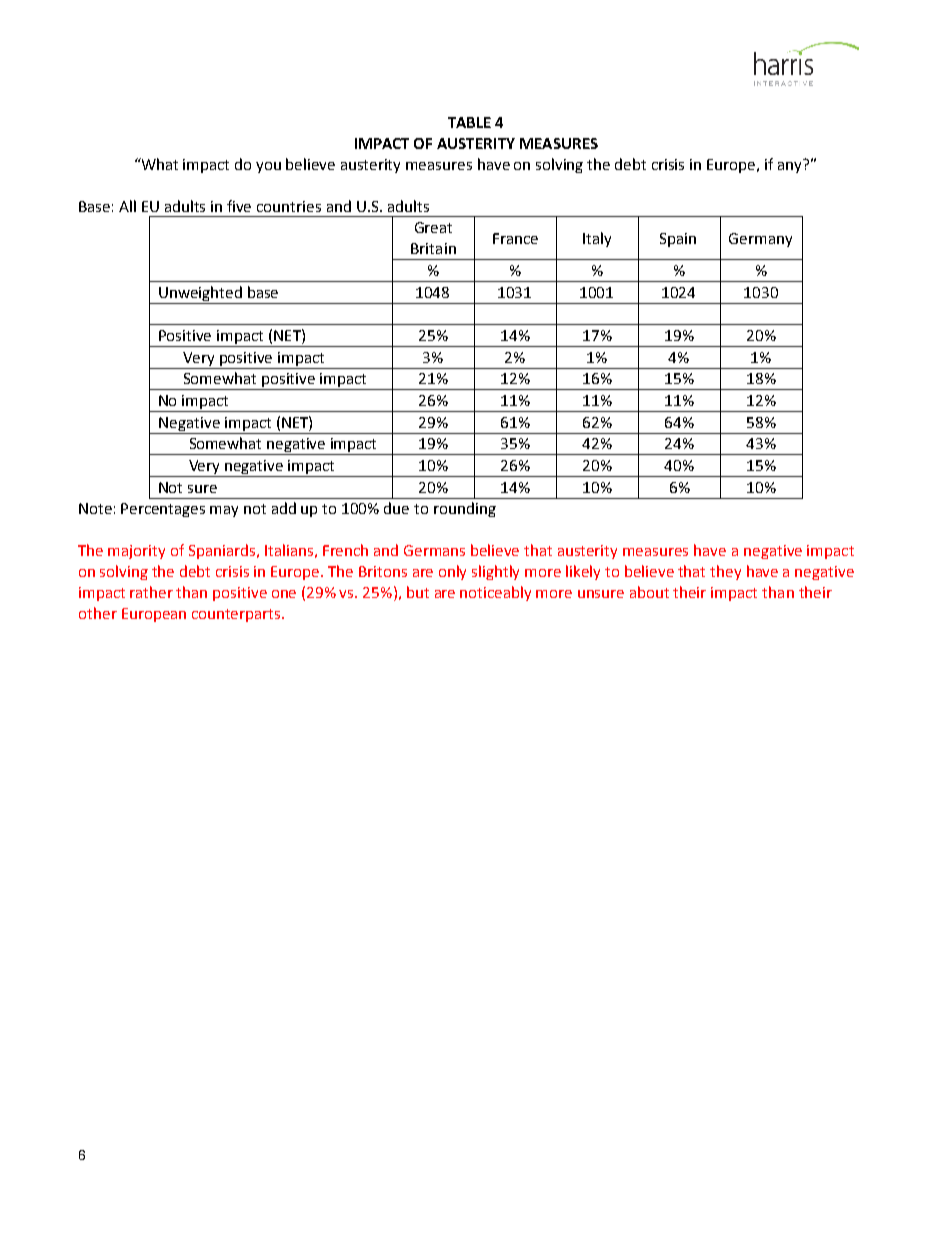  Describe the element at coordinates (678, 240) in the page. I see `Spain` at that location.
